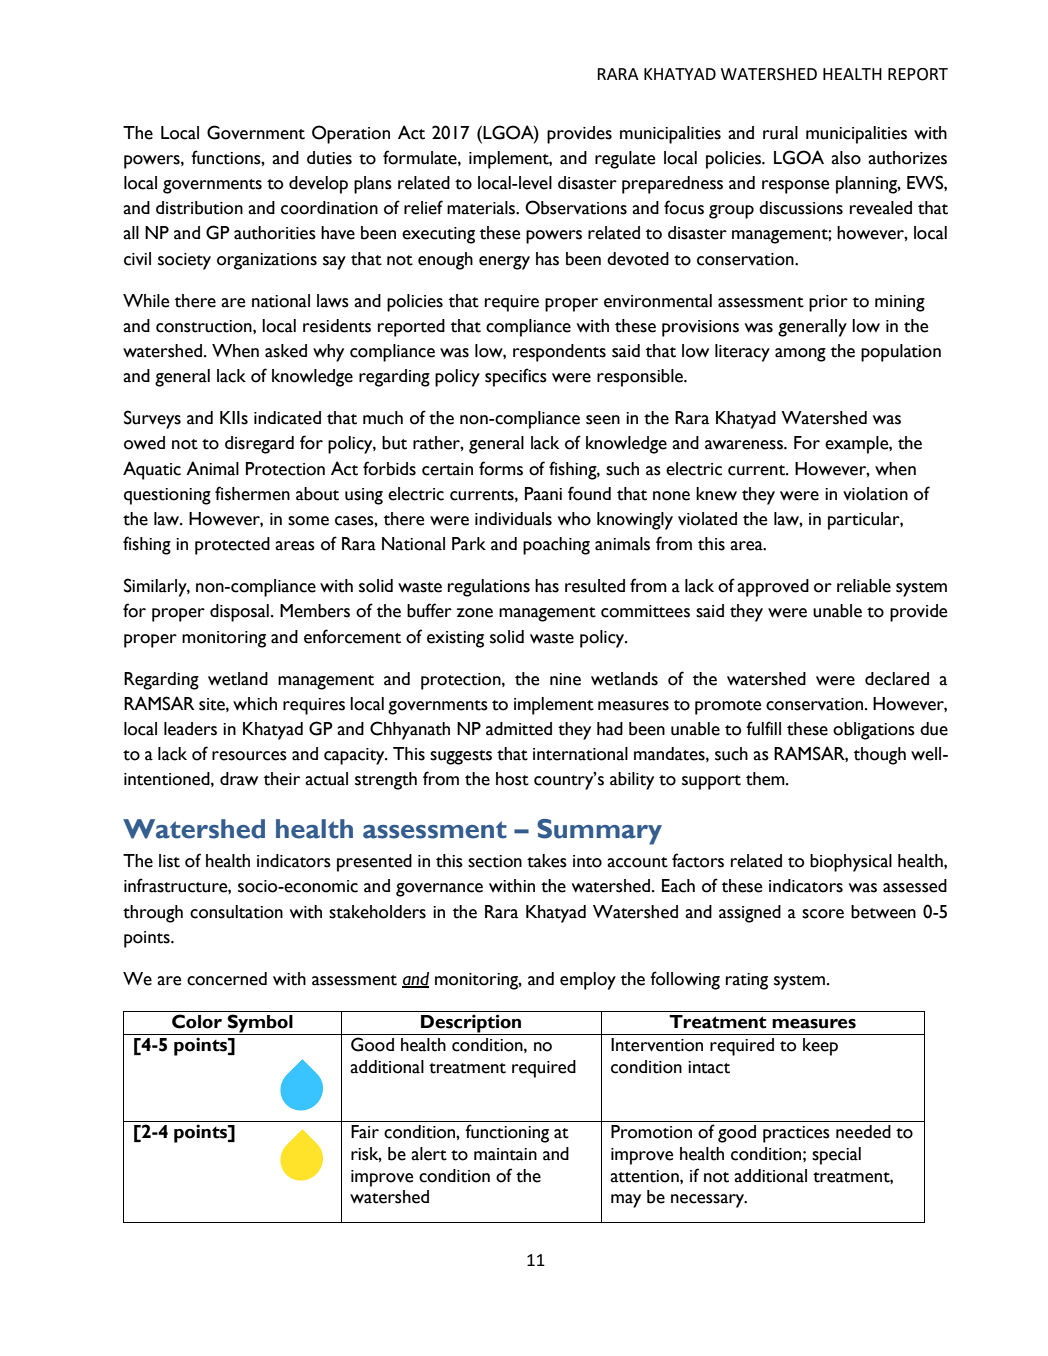 This document has height=1356, width=1048. What do you see at coordinates (547, 861) in the document?
I see `takes` at bounding box center [547, 861].
